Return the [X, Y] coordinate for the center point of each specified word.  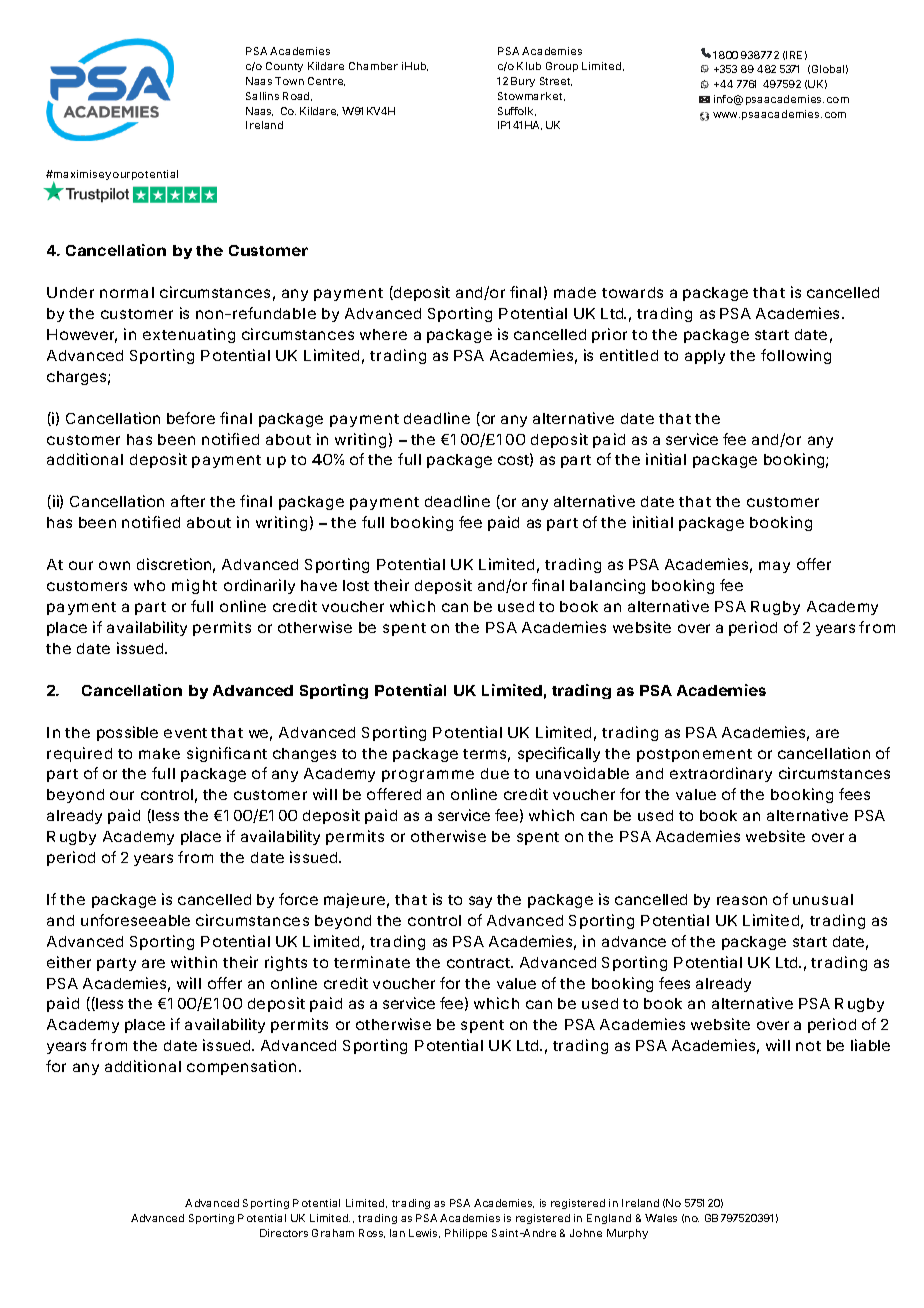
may [774, 567]
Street [556, 81]
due [495, 773]
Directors [284, 1233]
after [188, 501]
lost [356, 585]
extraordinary [721, 774]
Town [289, 81]
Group [562, 67]
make [159, 753]
